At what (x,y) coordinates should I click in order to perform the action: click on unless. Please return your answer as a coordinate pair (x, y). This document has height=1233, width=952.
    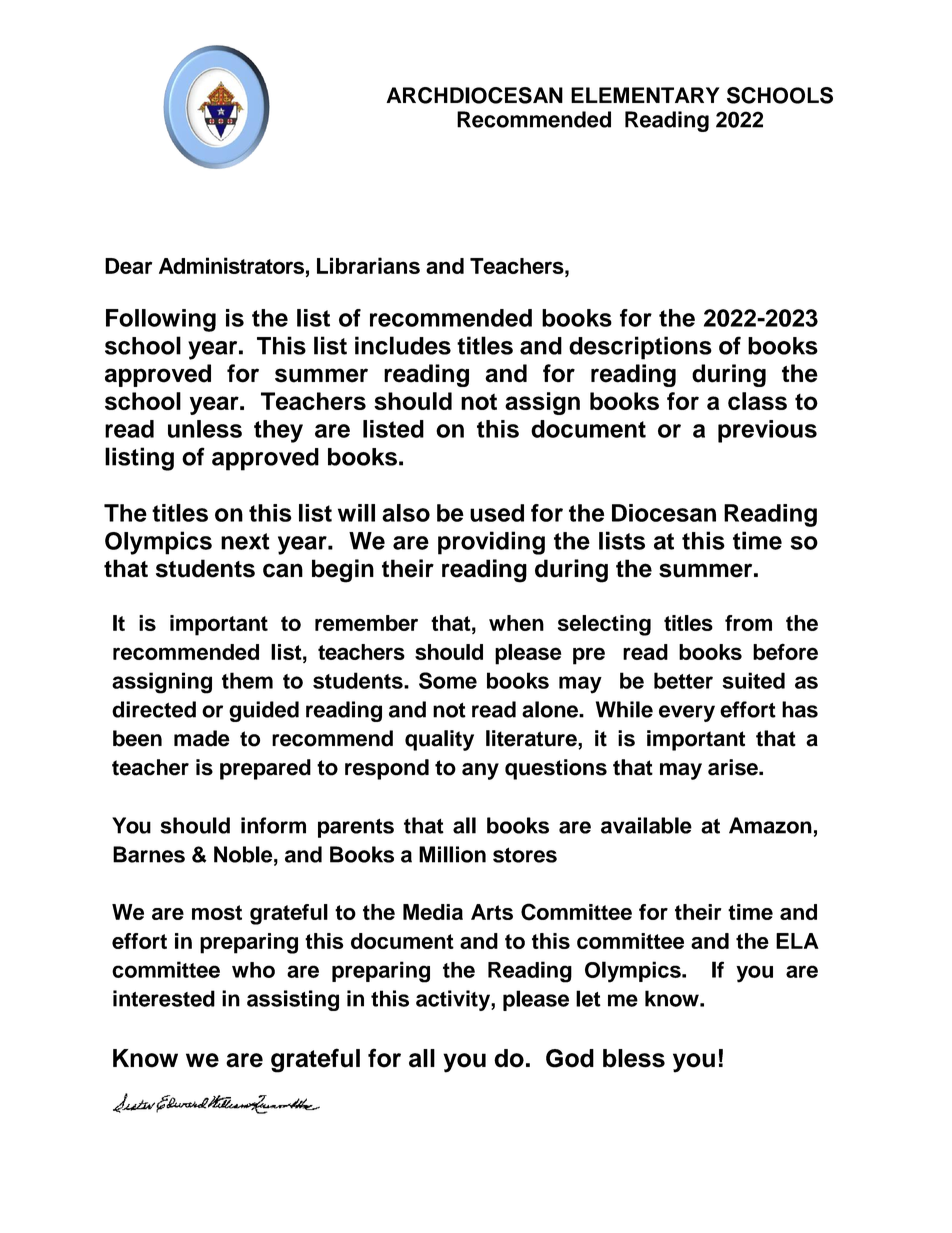
    Looking at the image, I should click on (205, 429).
